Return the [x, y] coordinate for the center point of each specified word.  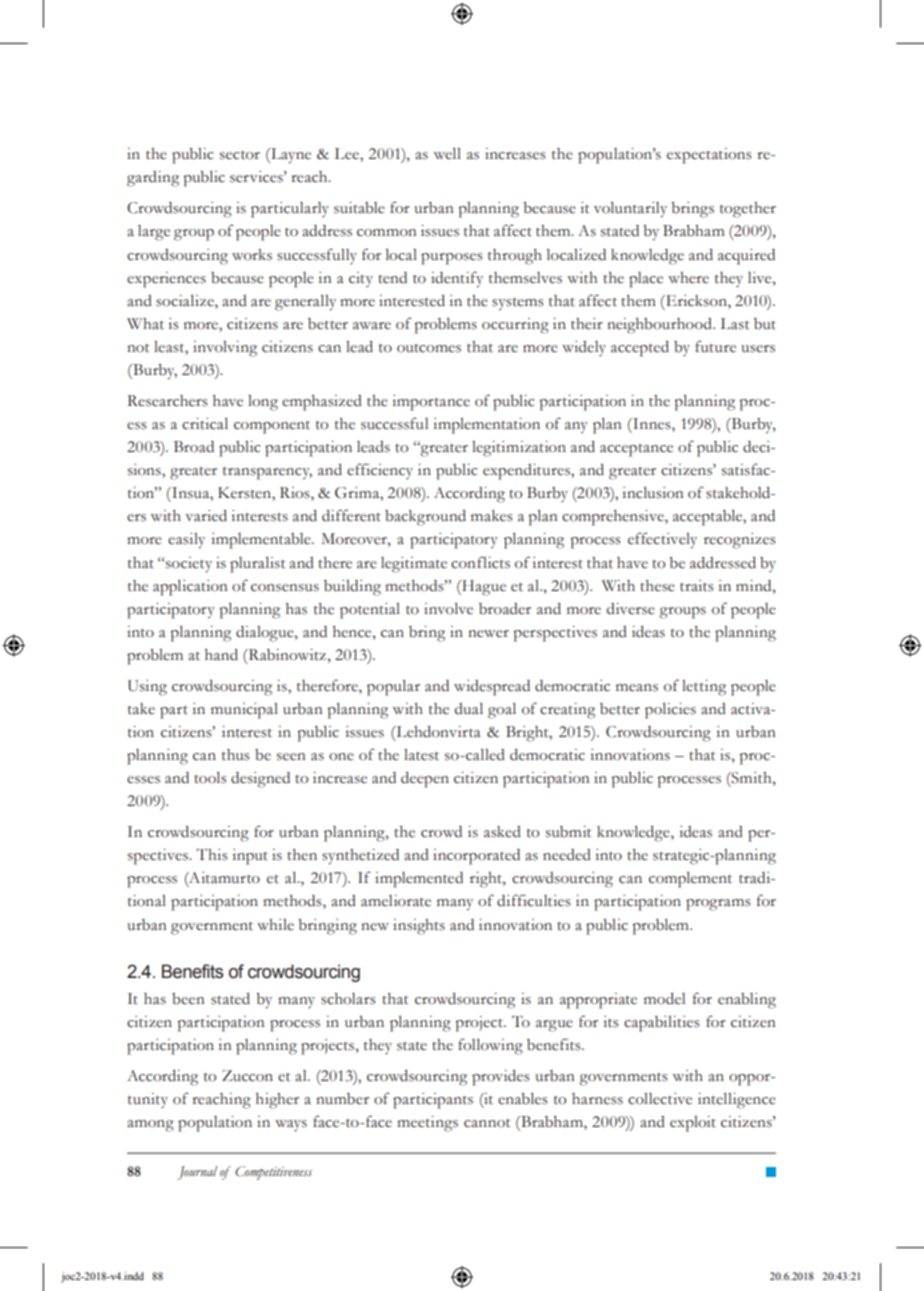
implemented [419, 880]
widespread [492, 688]
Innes [652, 425]
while [275, 925]
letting [704, 688]
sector [240, 155]
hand [221, 655]
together [748, 210]
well [447, 154]
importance [431, 403]
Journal [198, 1173]
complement [690, 880]
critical [205, 424]
